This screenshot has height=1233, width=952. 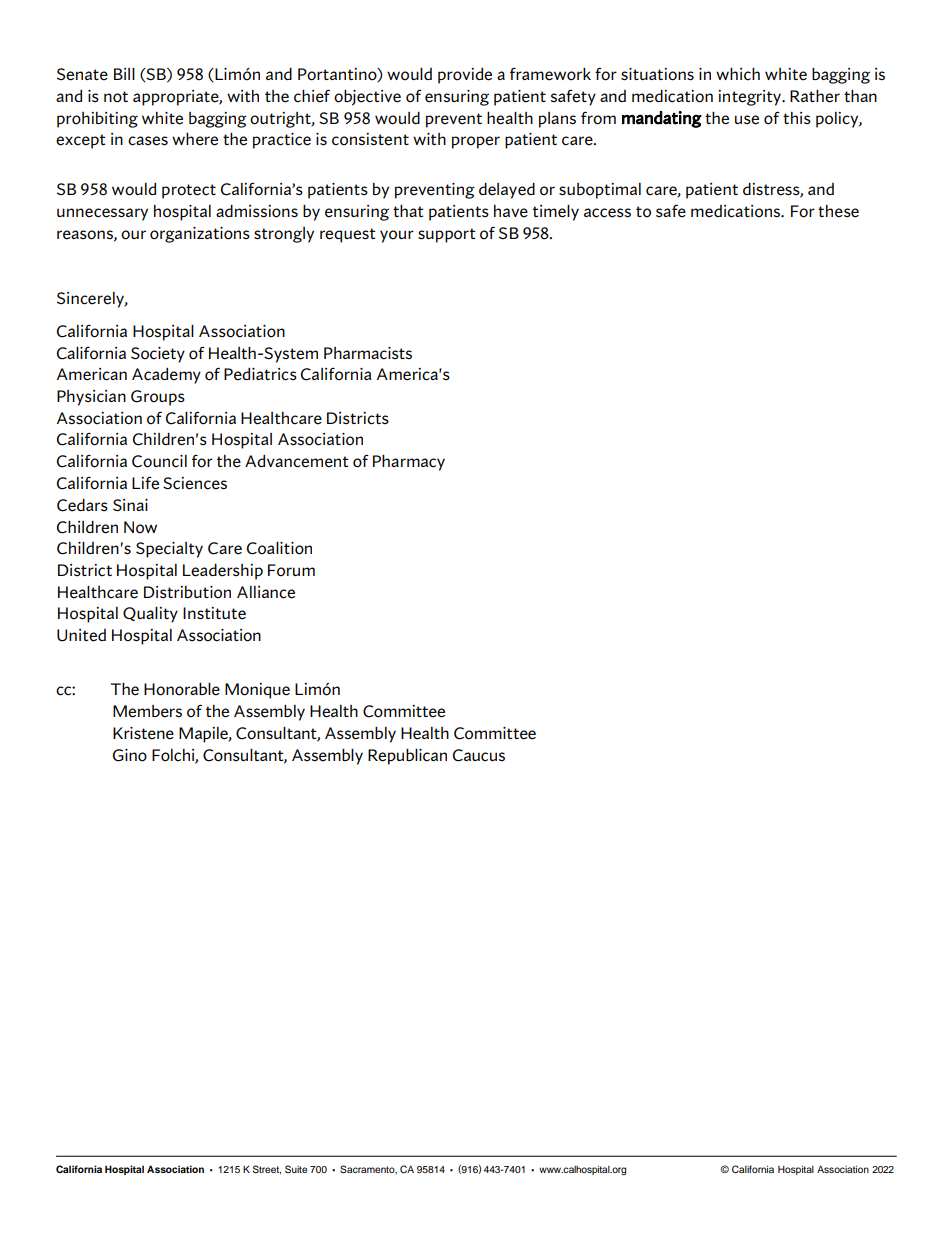 What do you see at coordinates (465, 76) in the screenshot?
I see `provide` at bounding box center [465, 76].
